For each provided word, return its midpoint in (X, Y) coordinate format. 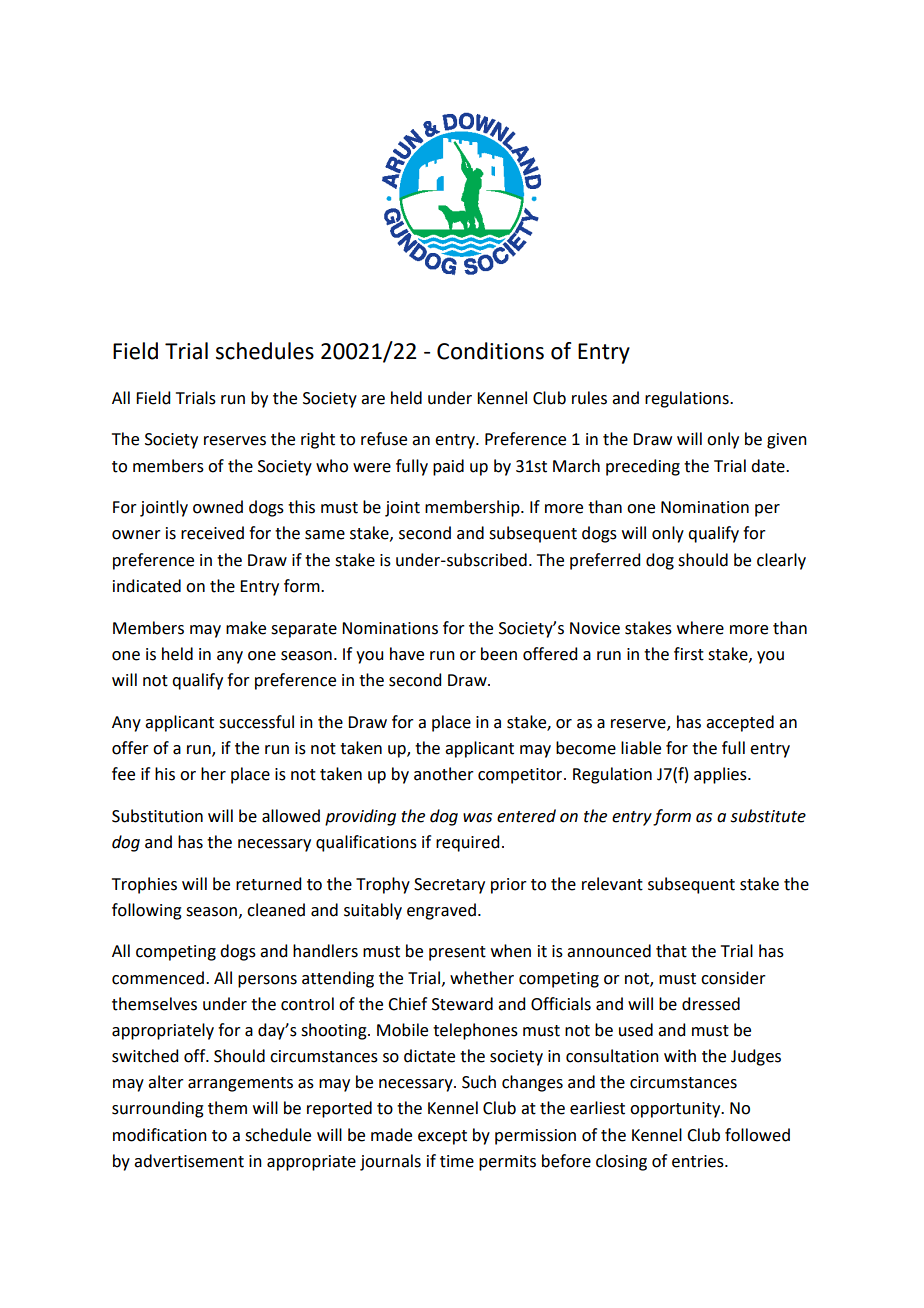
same (325, 535)
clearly (781, 561)
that (671, 951)
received (212, 533)
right (318, 440)
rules (589, 398)
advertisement (189, 1161)
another (444, 774)
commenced (158, 978)
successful (256, 722)
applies (721, 775)
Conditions (490, 351)
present (457, 953)
